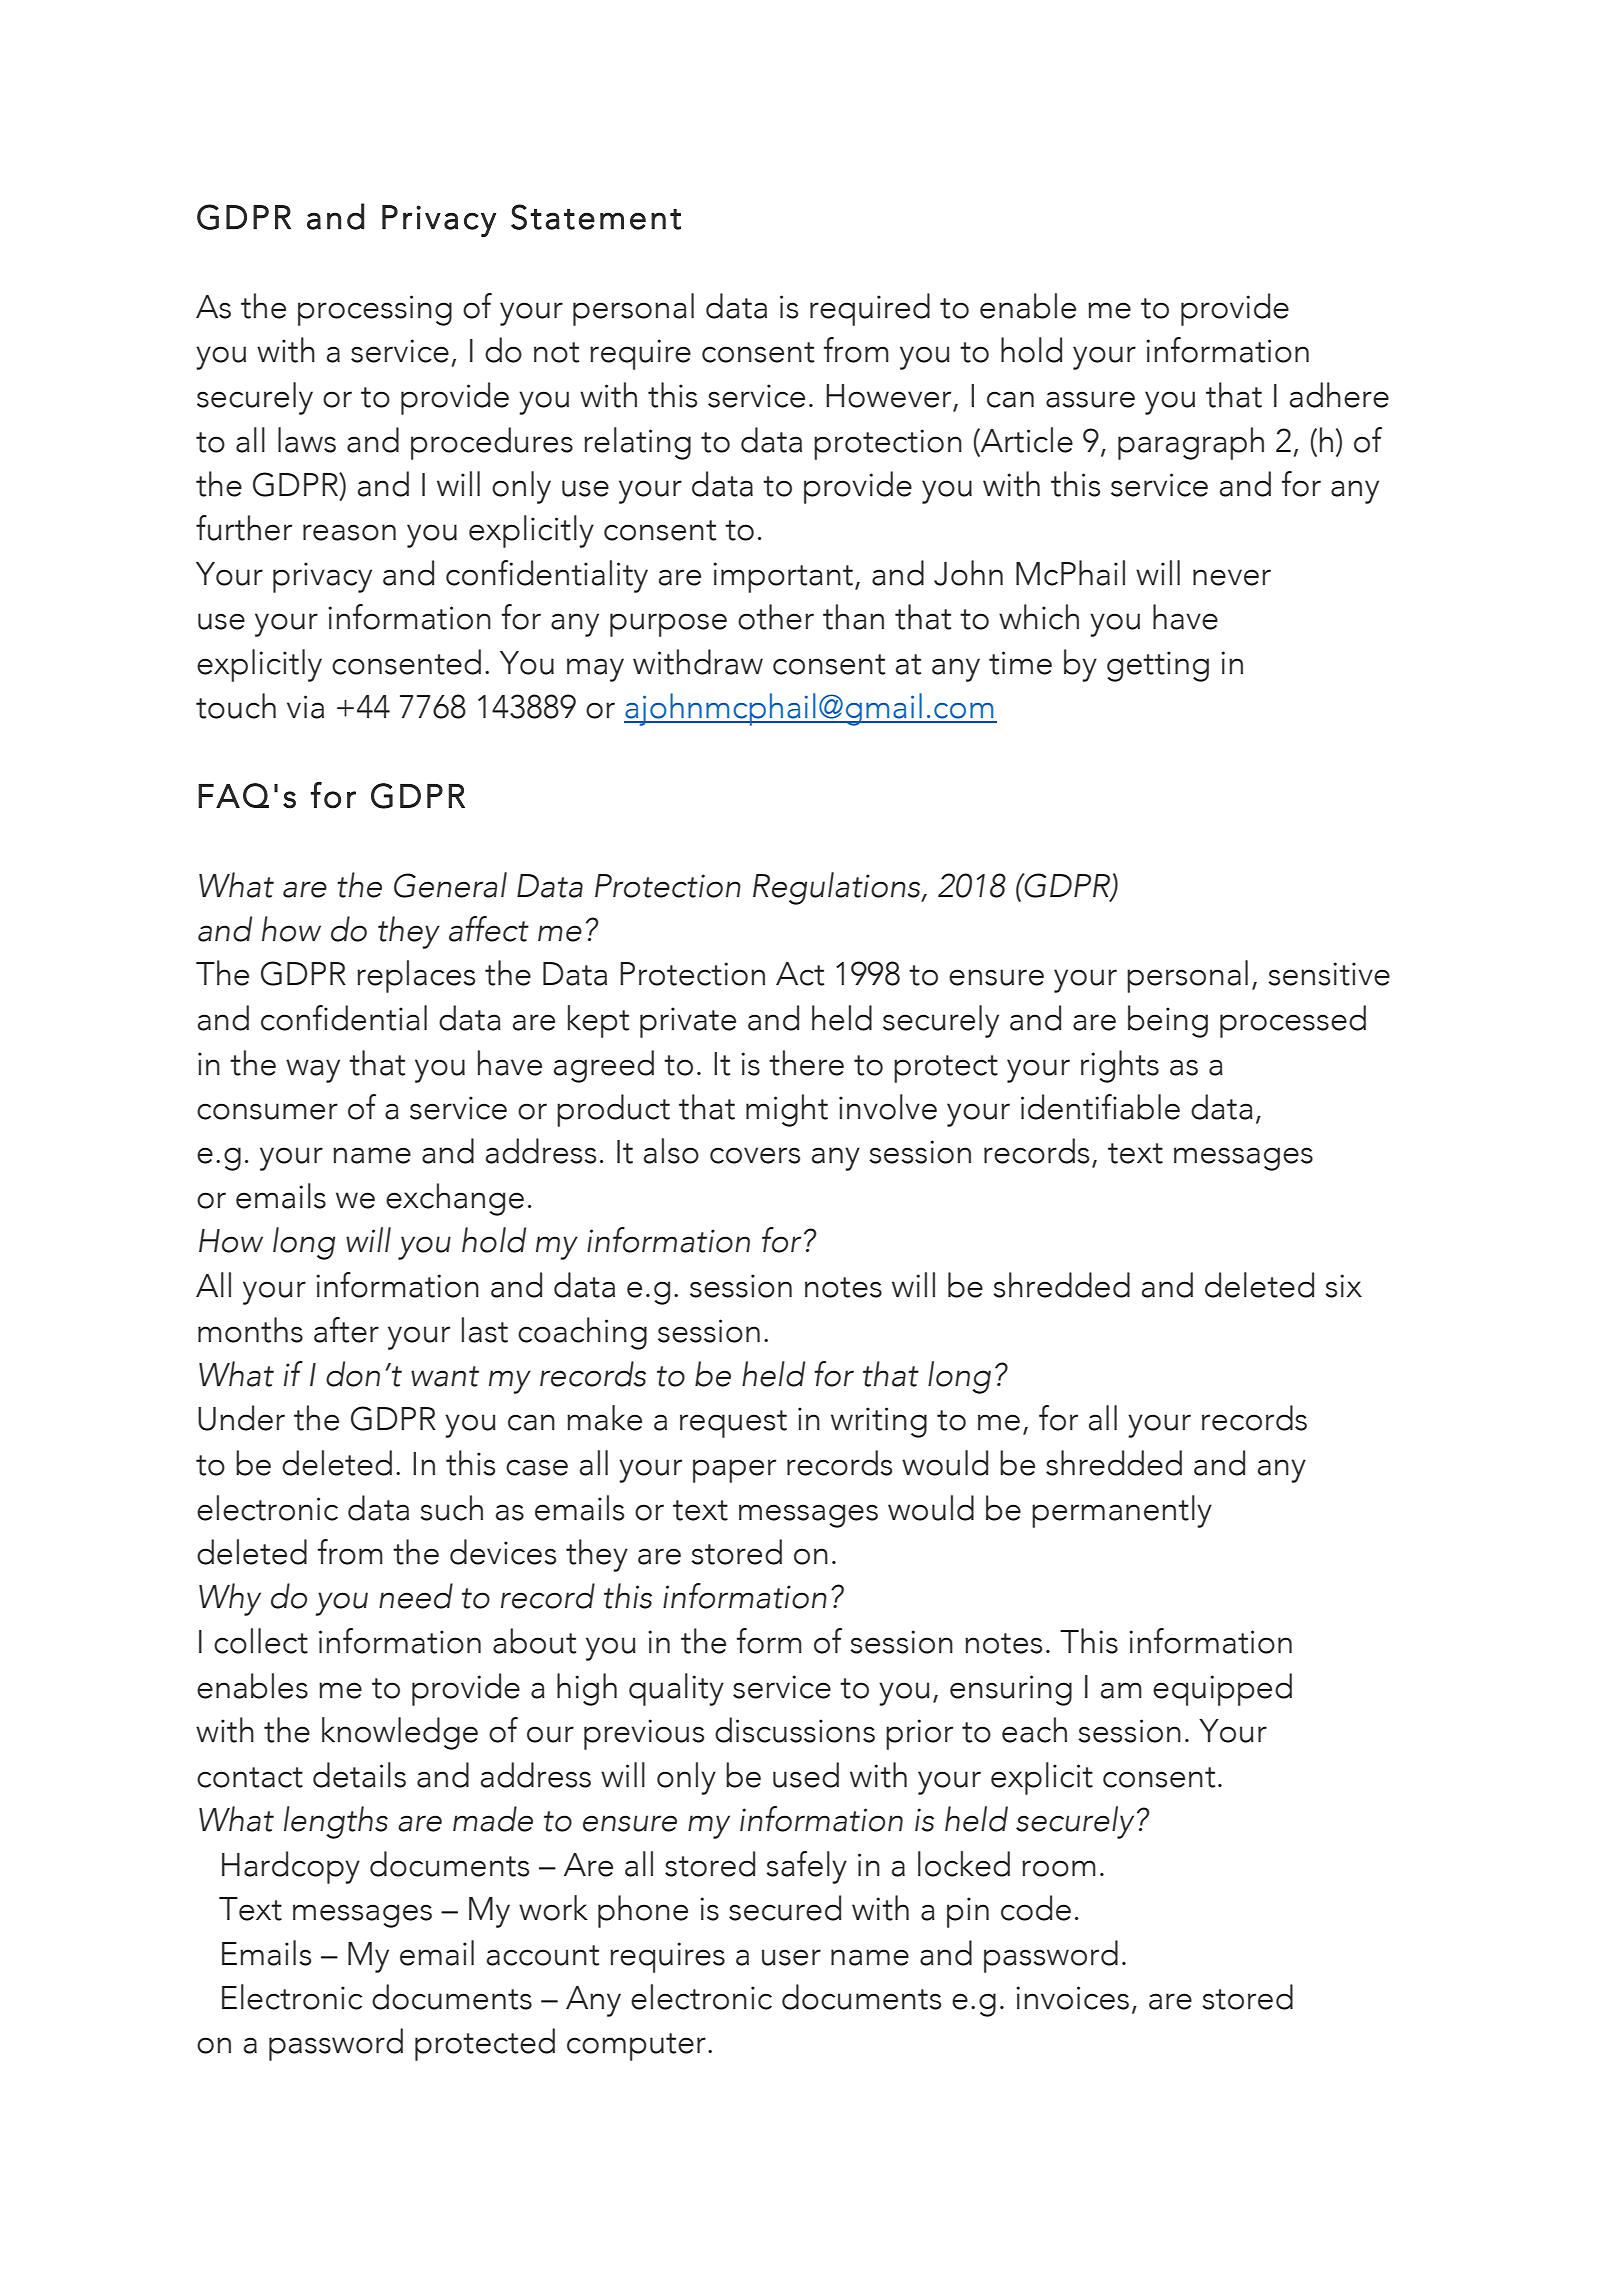 This document has width=1616, height=2286. Describe the element at coordinates (375, 310) in the document. I see `processing` at that location.
